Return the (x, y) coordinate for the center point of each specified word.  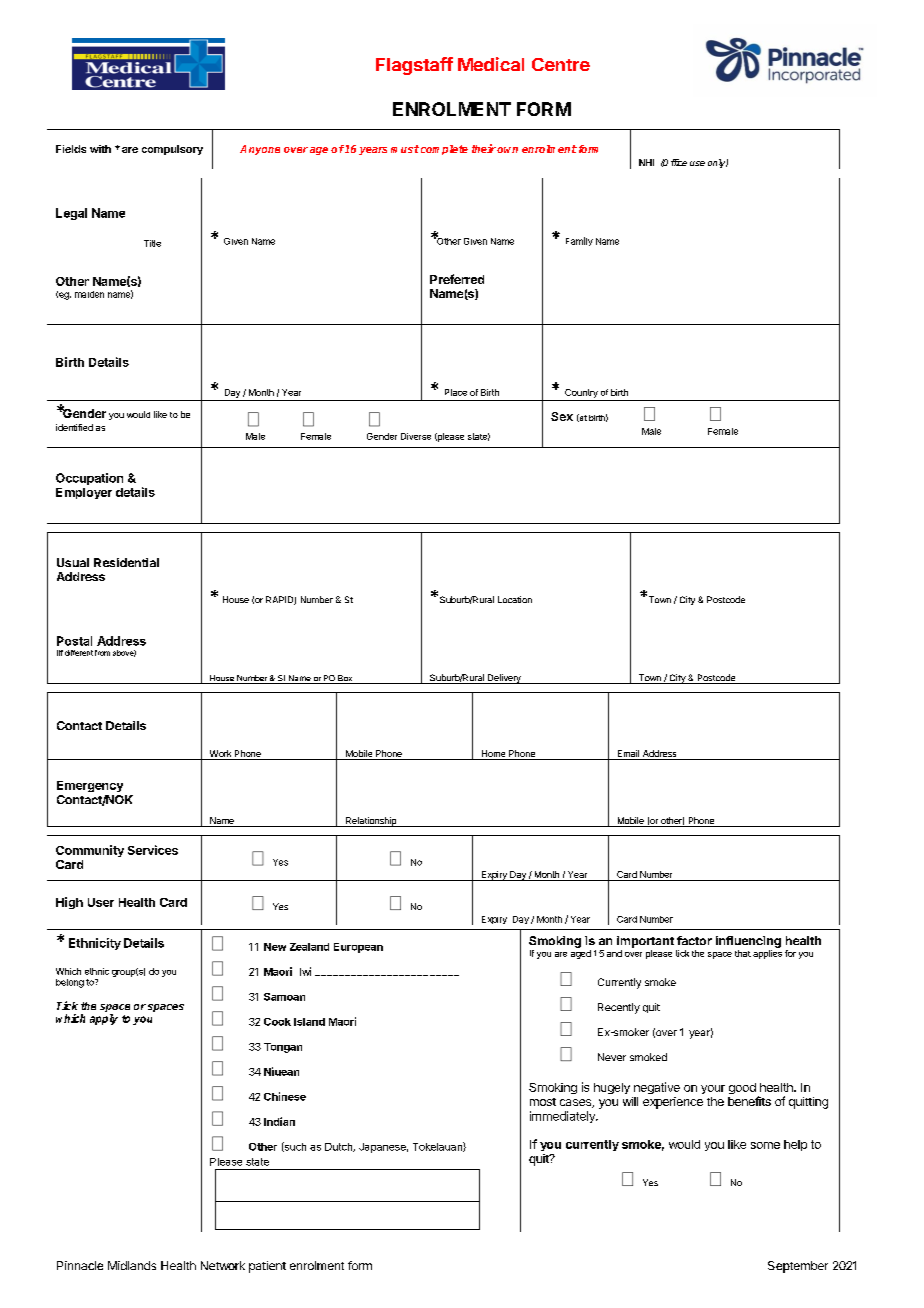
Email (628, 755)
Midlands (132, 1265)
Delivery (504, 679)
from (102, 653)
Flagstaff (414, 66)
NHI (646, 162)
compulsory (172, 150)
